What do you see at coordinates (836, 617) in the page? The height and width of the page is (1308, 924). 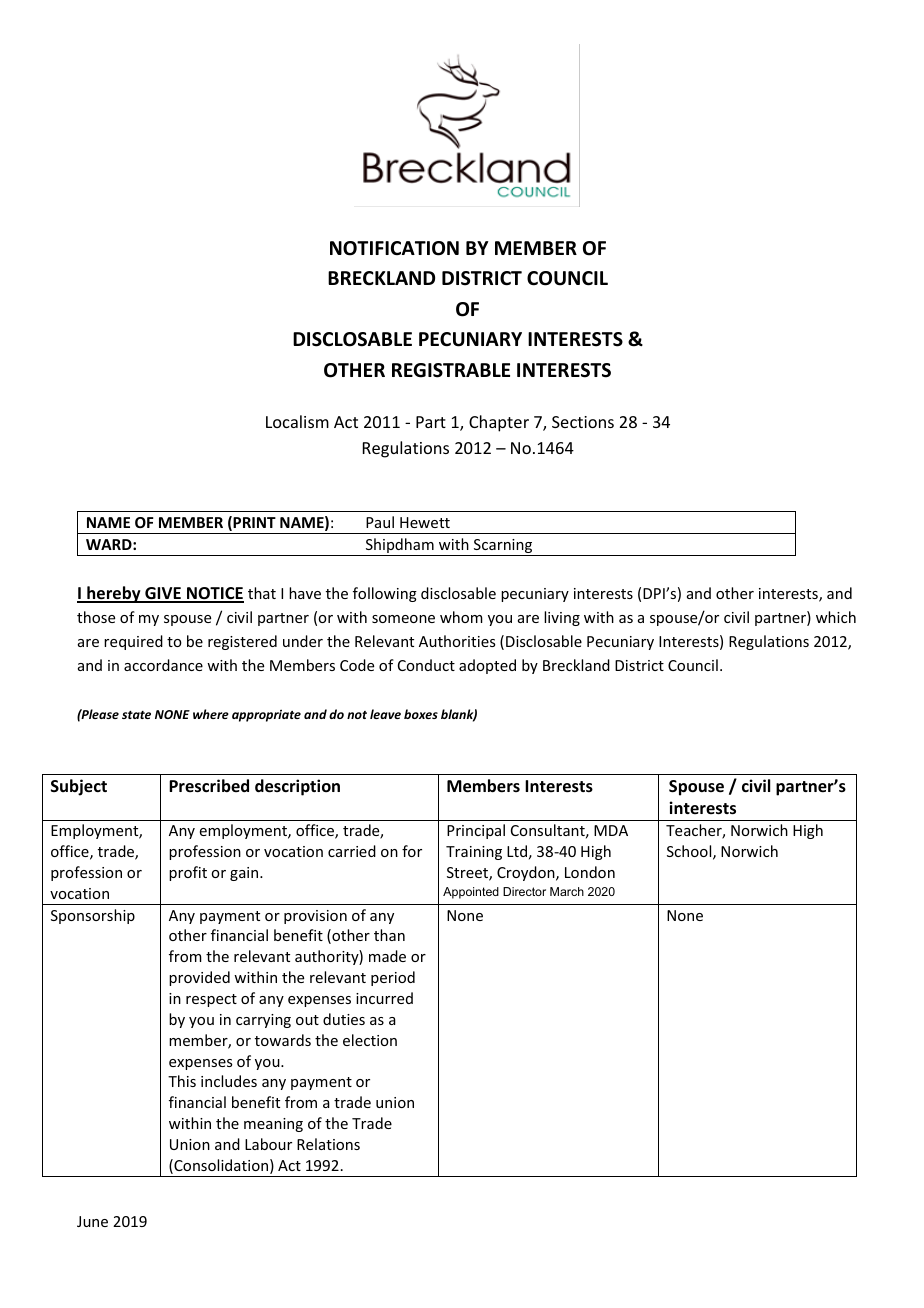 I see `which` at bounding box center [836, 617].
